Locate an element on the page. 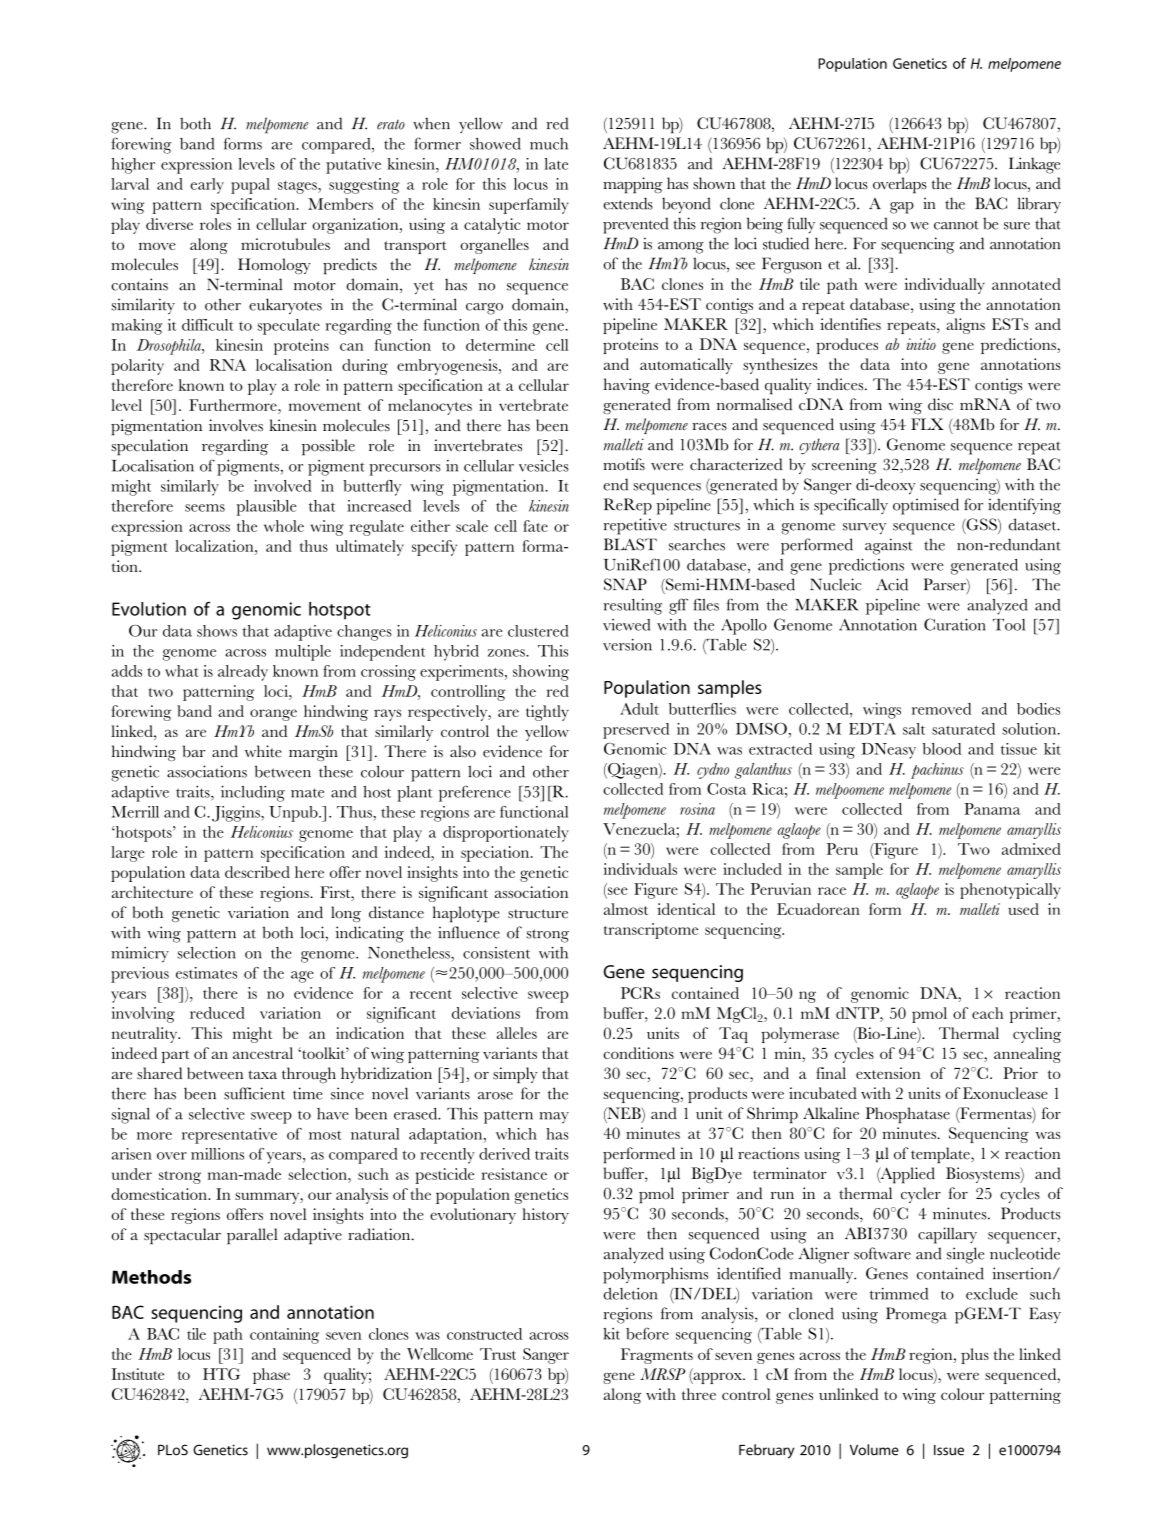 This document has width=1172, height=1514. Fragments is located at coordinates (657, 1356).
